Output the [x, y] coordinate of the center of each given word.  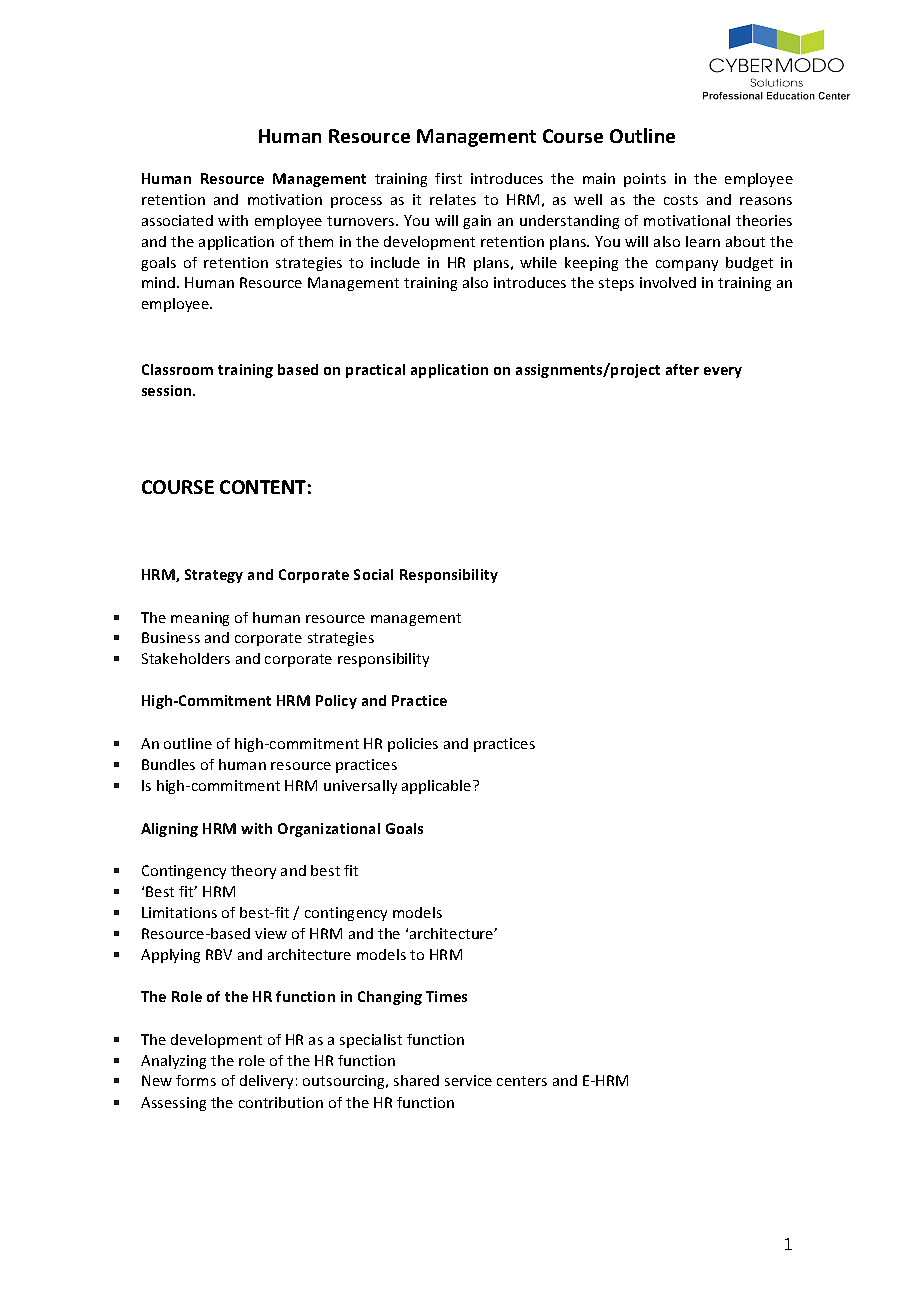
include [395, 262]
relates [453, 199]
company [687, 265]
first [448, 178]
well [588, 199]
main [599, 178]
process [356, 202]
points [645, 180]
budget [749, 264]
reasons [766, 201]
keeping [591, 264]
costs [681, 200]
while [538, 262]
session [168, 390]
